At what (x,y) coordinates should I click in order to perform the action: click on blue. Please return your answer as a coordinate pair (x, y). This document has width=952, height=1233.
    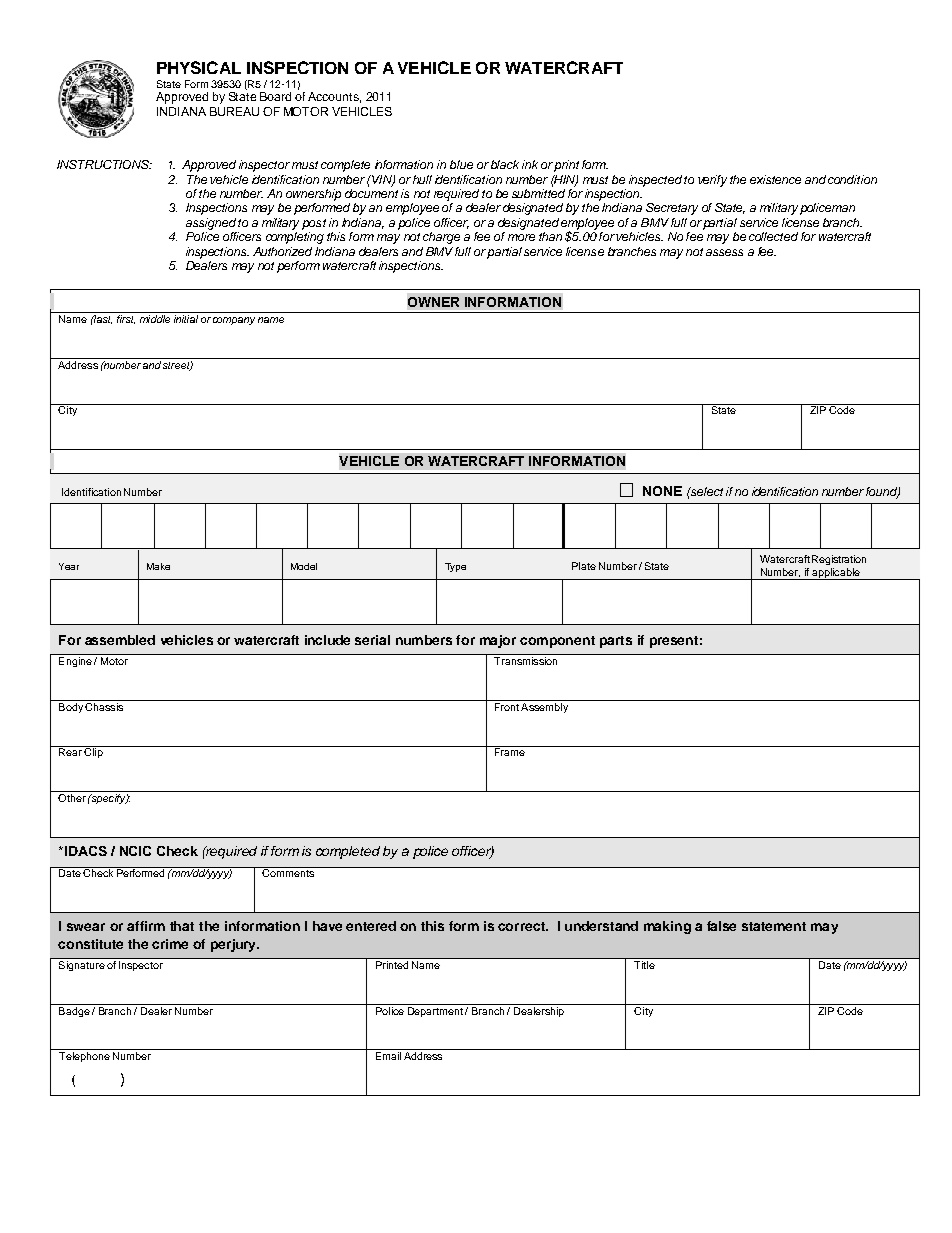
    Looking at the image, I should click on (461, 164).
